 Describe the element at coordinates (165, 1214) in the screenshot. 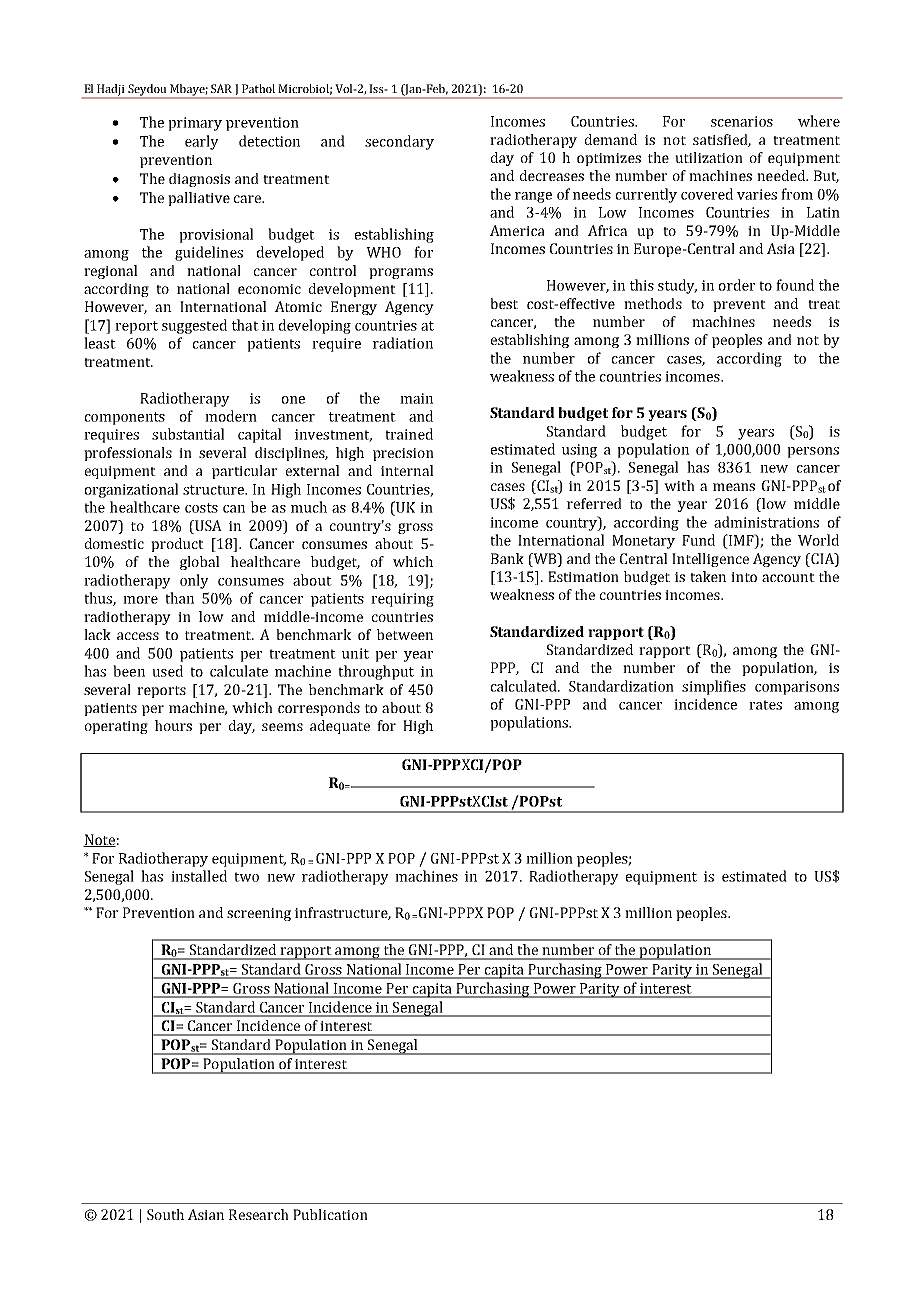

I see `South` at that location.
